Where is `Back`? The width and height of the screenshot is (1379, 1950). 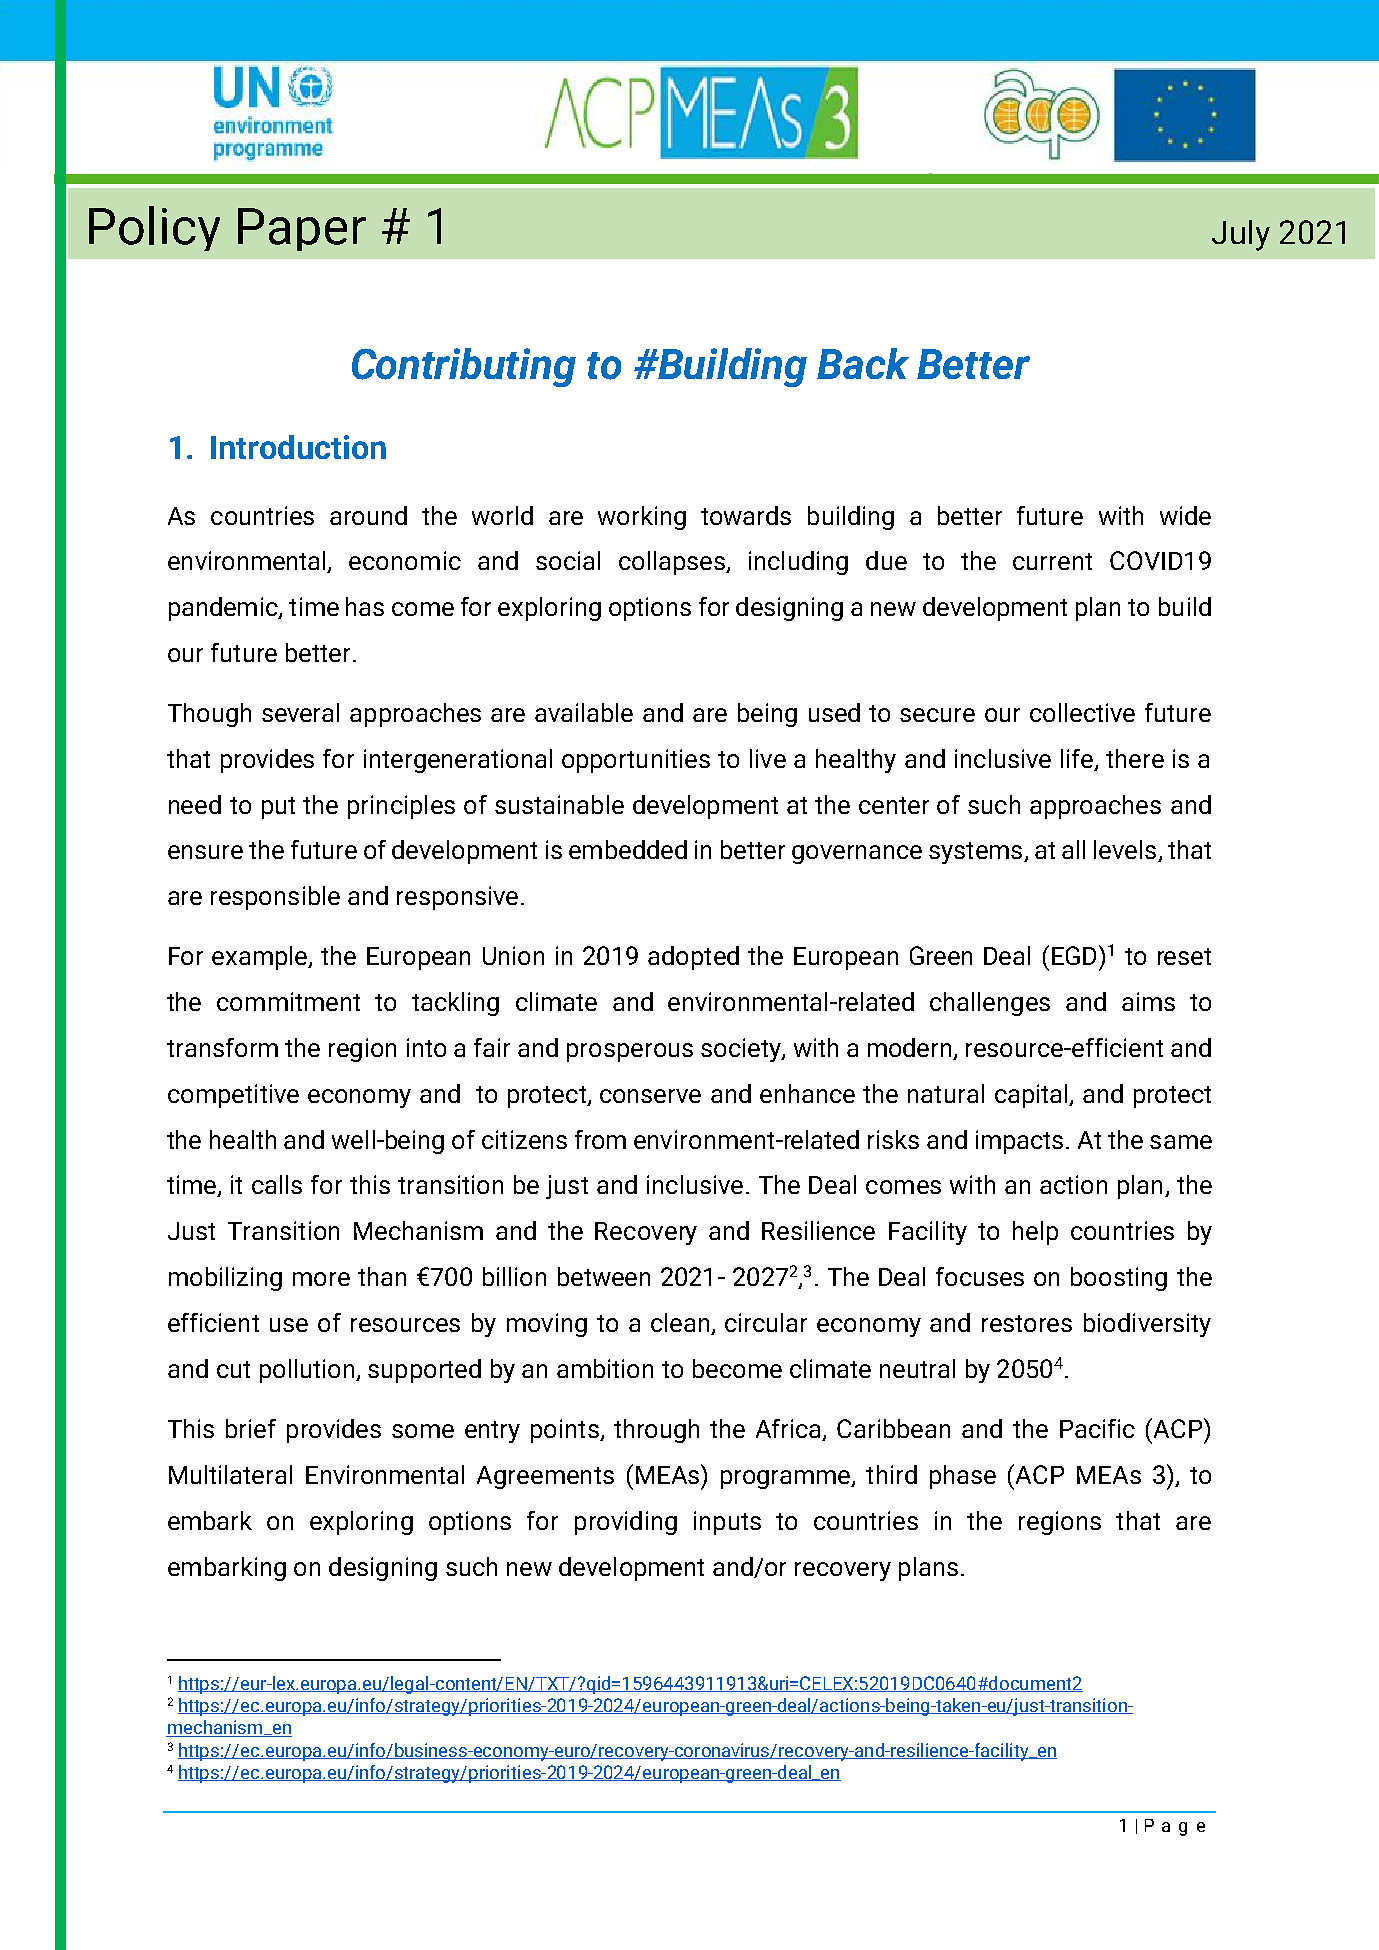 Back is located at coordinates (863, 363).
